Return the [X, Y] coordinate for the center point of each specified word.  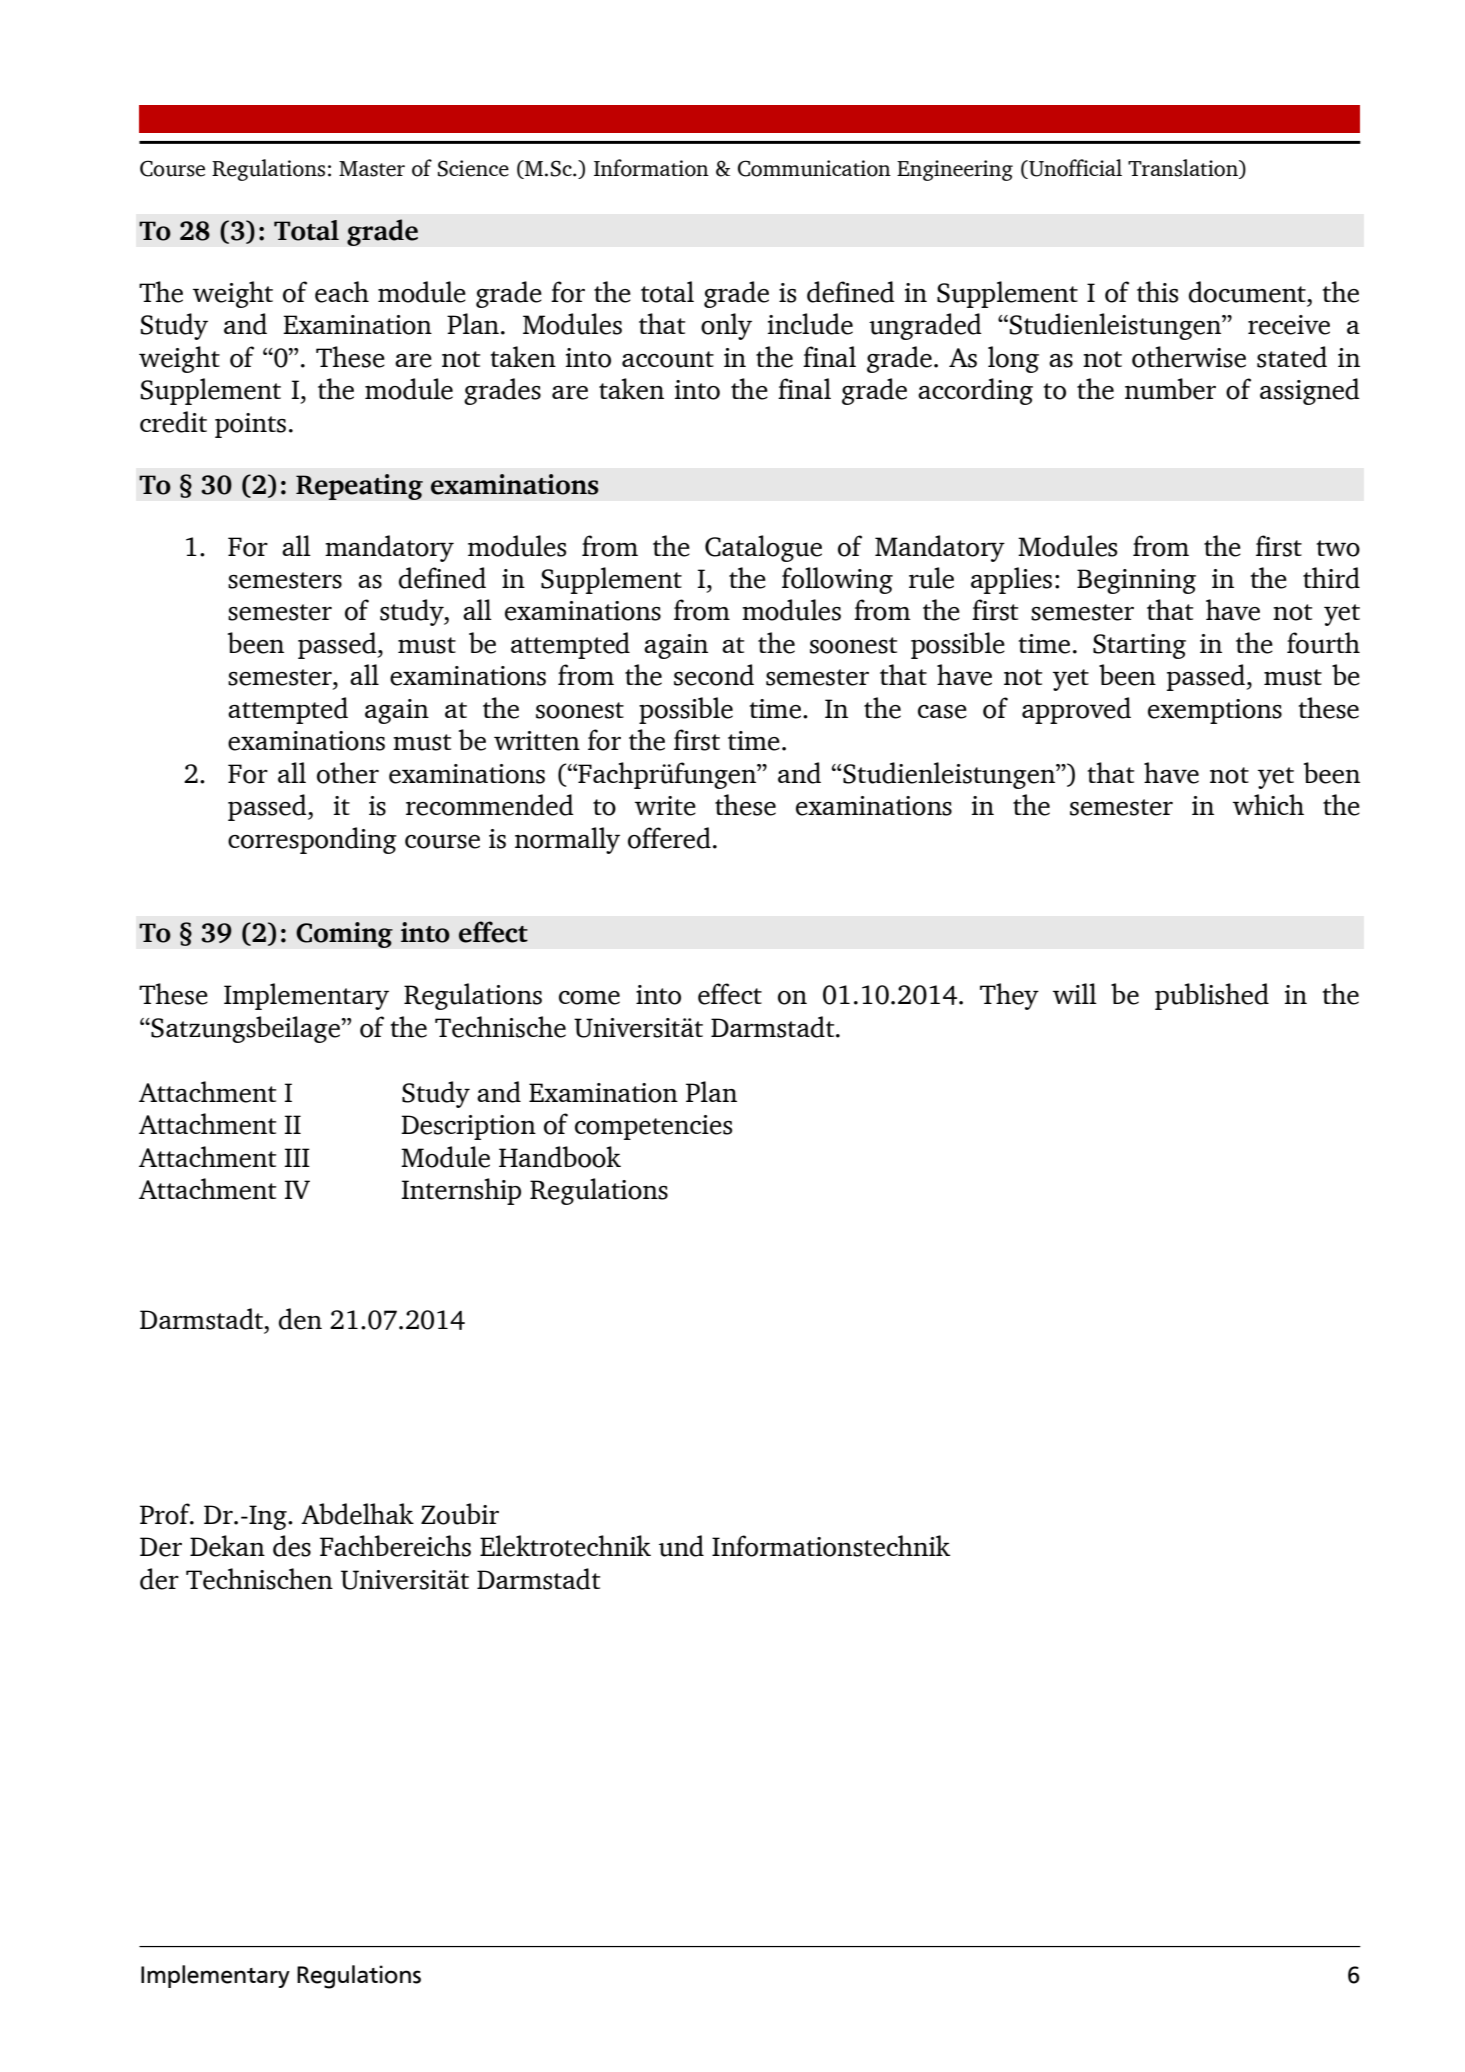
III [297, 1157]
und [681, 1546]
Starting [1139, 646]
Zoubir [460, 1514]
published [1212, 996]
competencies [653, 1127]
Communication [814, 168]
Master [372, 169]
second [714, 675]
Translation [1184, 169]
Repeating [359, 487]
